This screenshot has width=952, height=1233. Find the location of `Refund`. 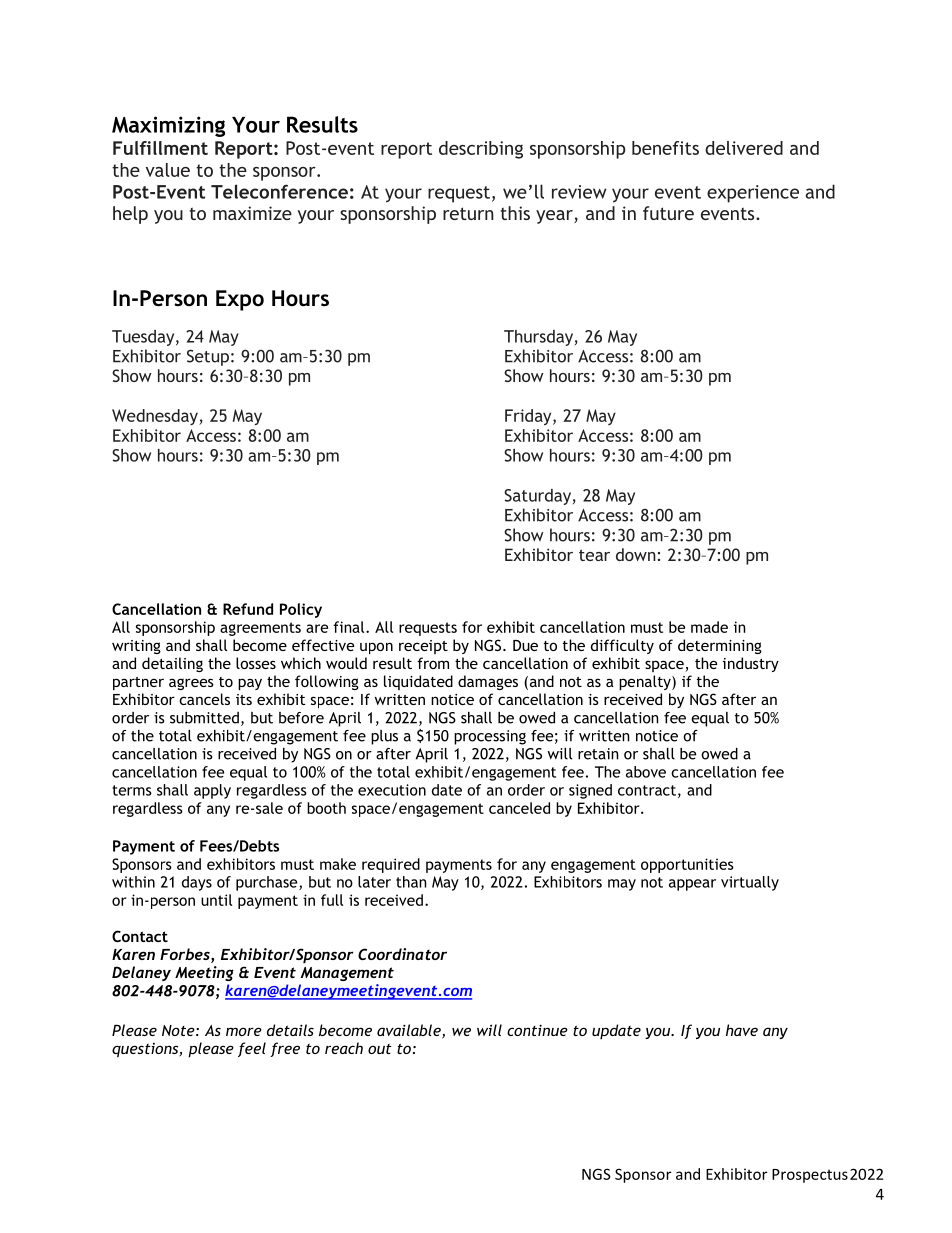

Refund is located at coordinates (248, 609).
